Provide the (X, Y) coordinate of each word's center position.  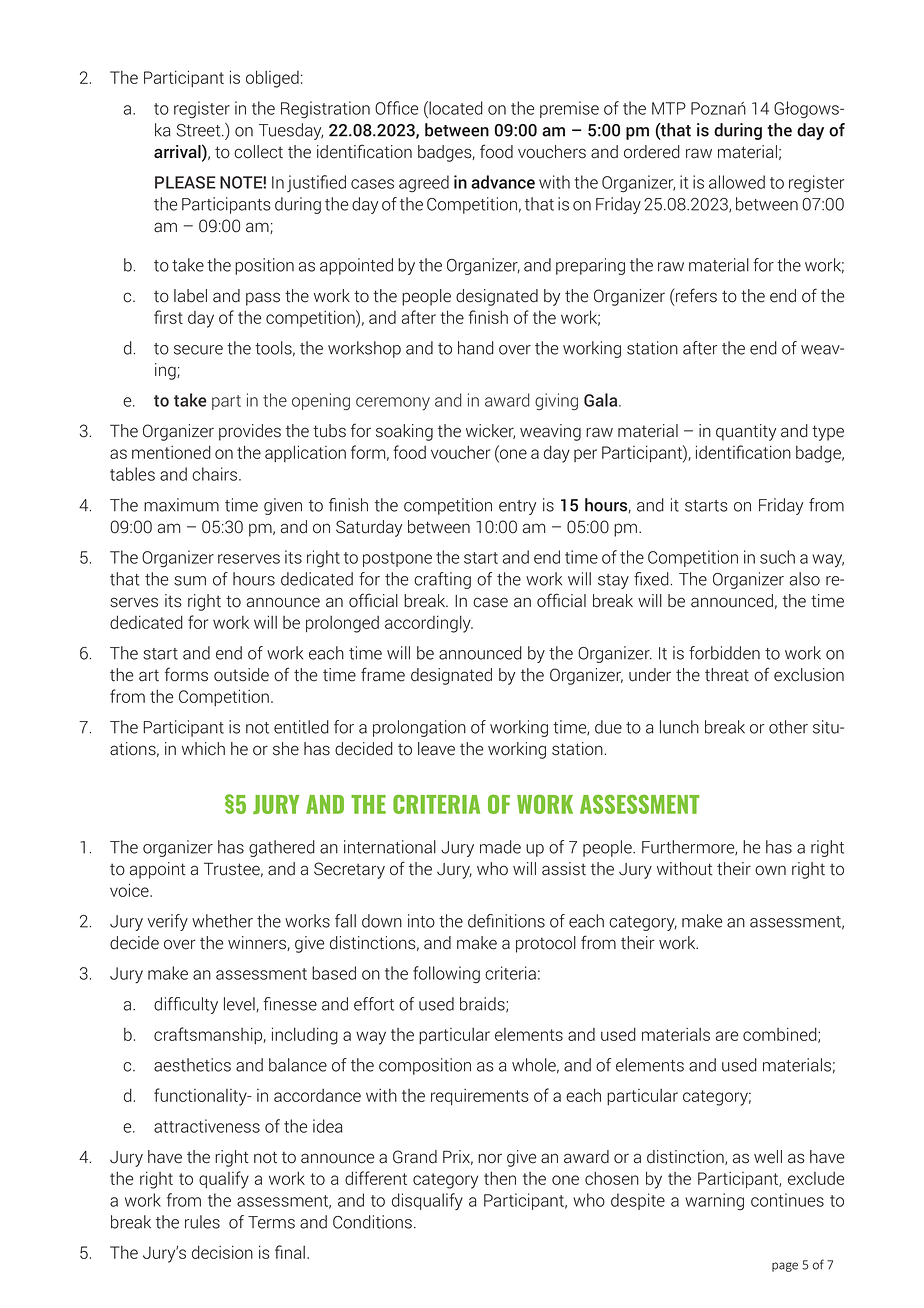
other (788, 727)
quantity (746, 432)
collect (258, 152)
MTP (669, 108)
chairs (216, 474)
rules (202, 1222)
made (500, 847)
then (500, 1178)
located (455, 108)
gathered (282, 848)
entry (517, 507)
